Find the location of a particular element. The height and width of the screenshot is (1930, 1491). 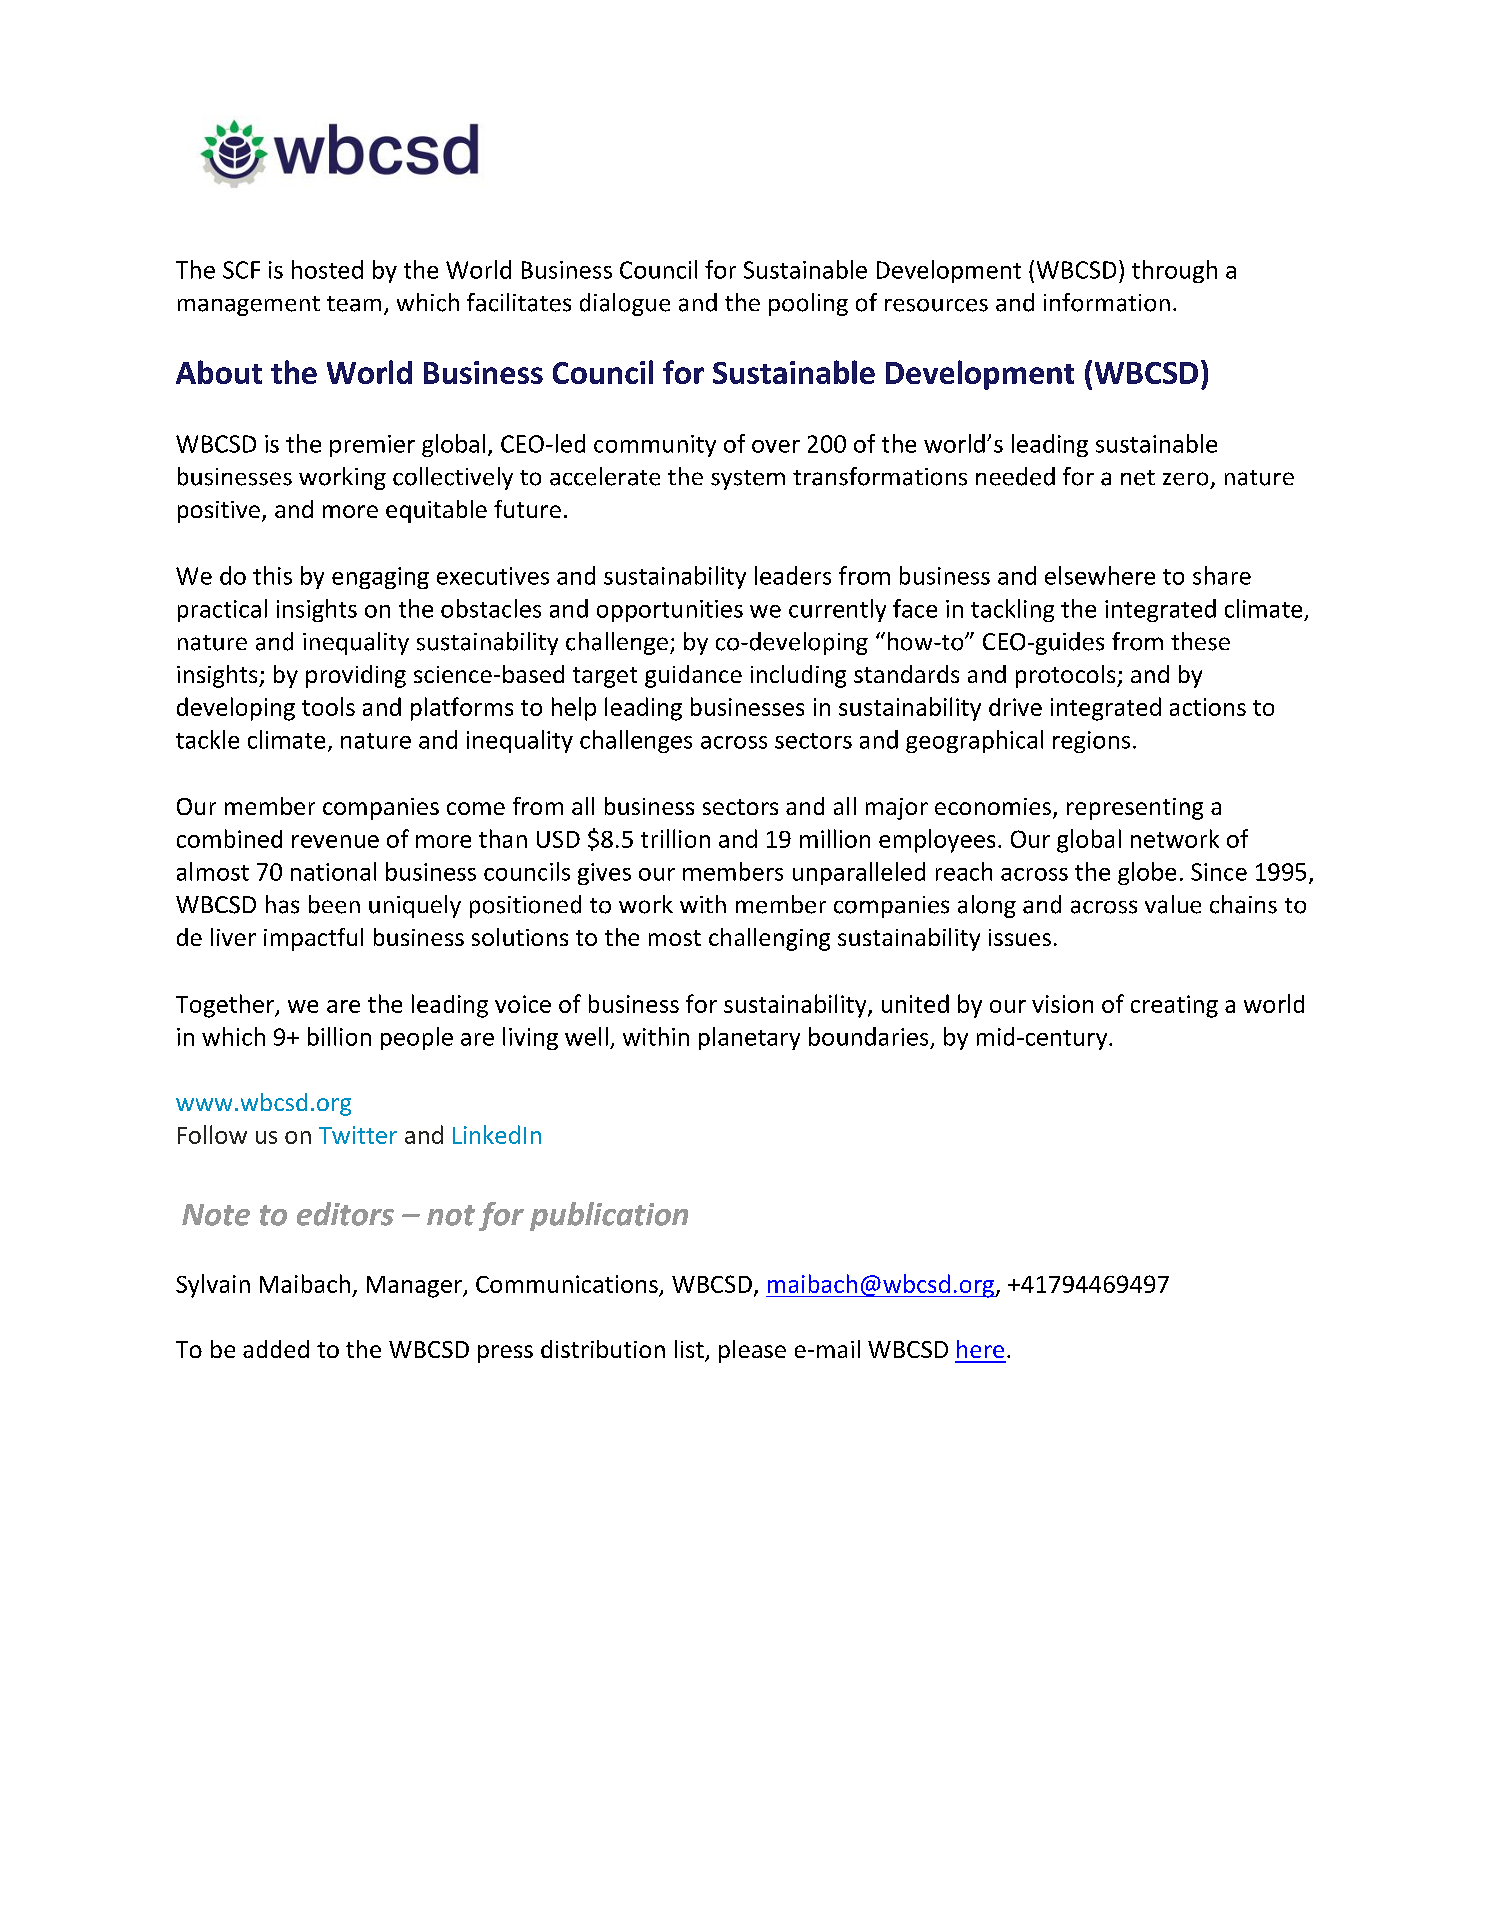

please is located at coordinates (752, 1351).
